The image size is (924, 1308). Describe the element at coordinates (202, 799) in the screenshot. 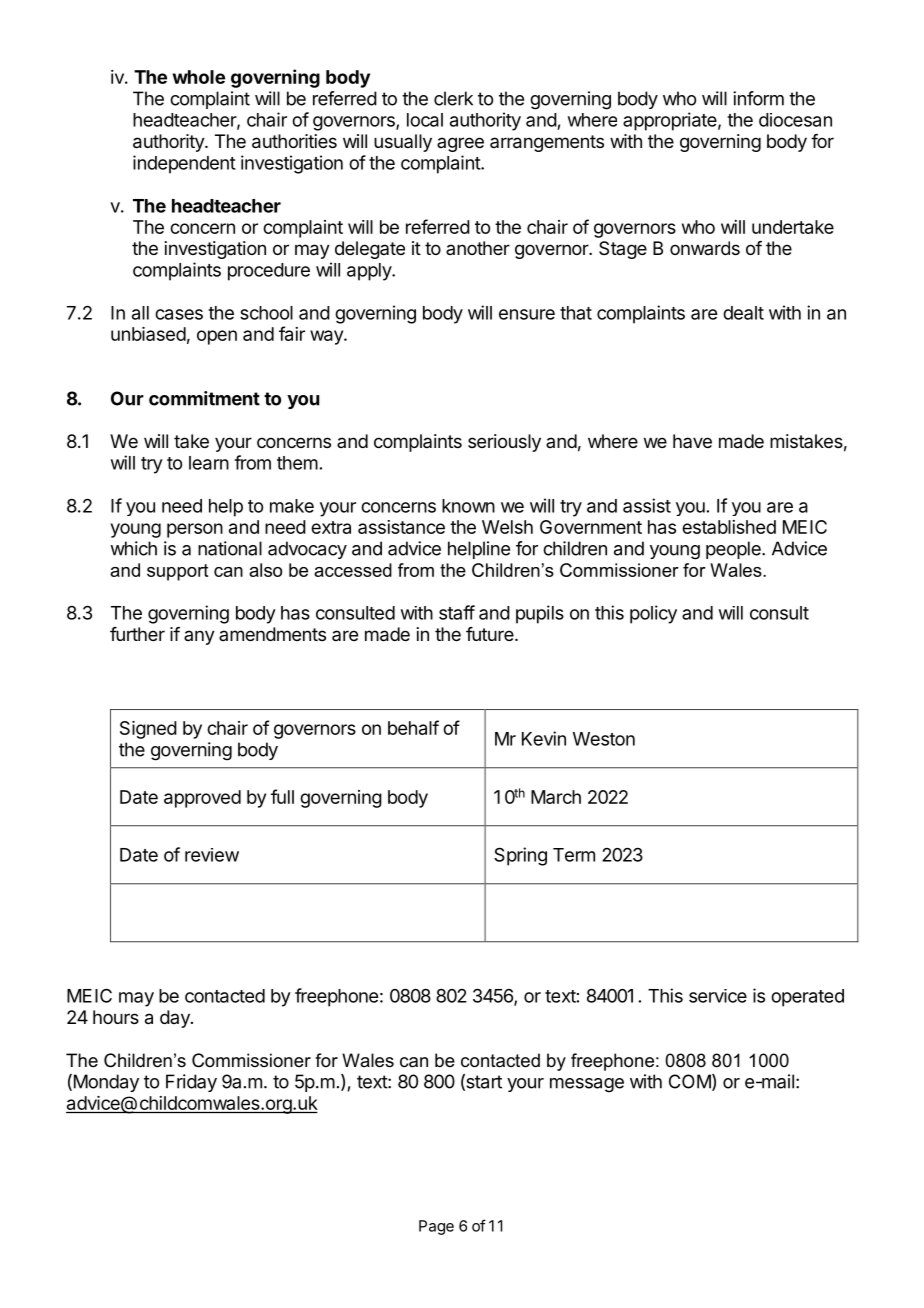

I see `approved` at that location.
